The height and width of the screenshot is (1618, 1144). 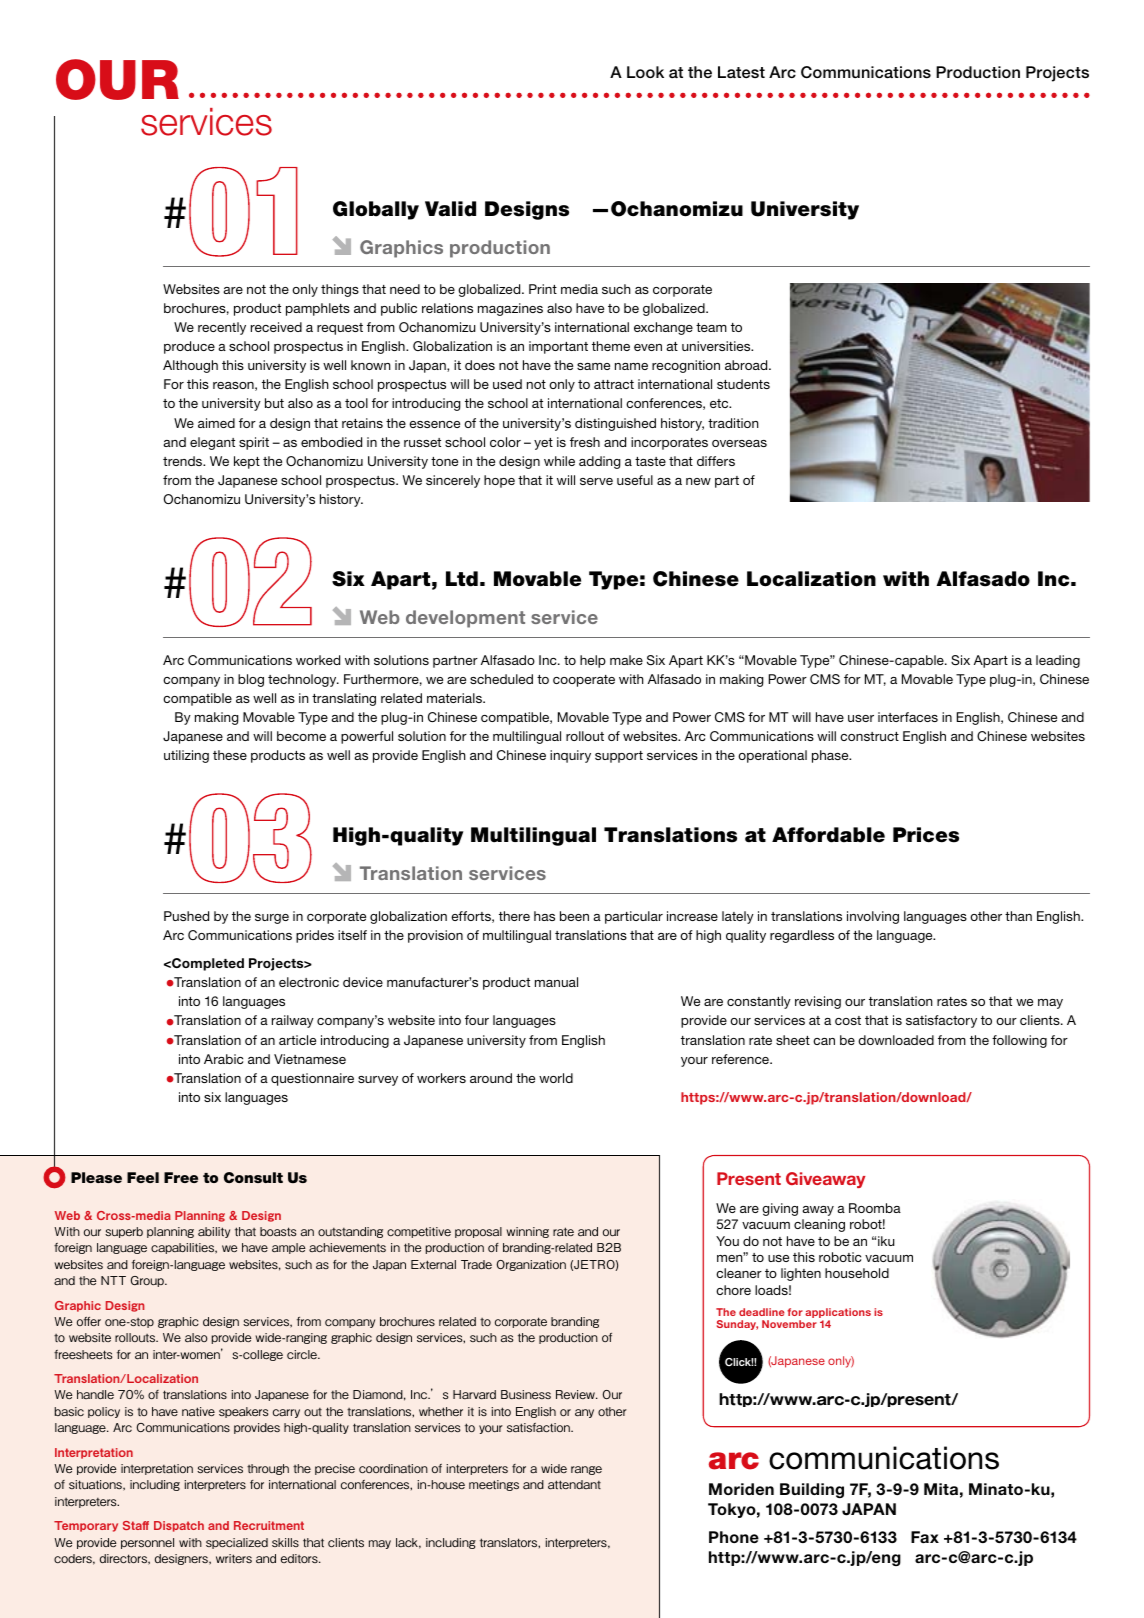 What do you see at coordinates (179, 1526) in the screenshot?
I see `Dispatch` at bounding box center [179, 1526].
